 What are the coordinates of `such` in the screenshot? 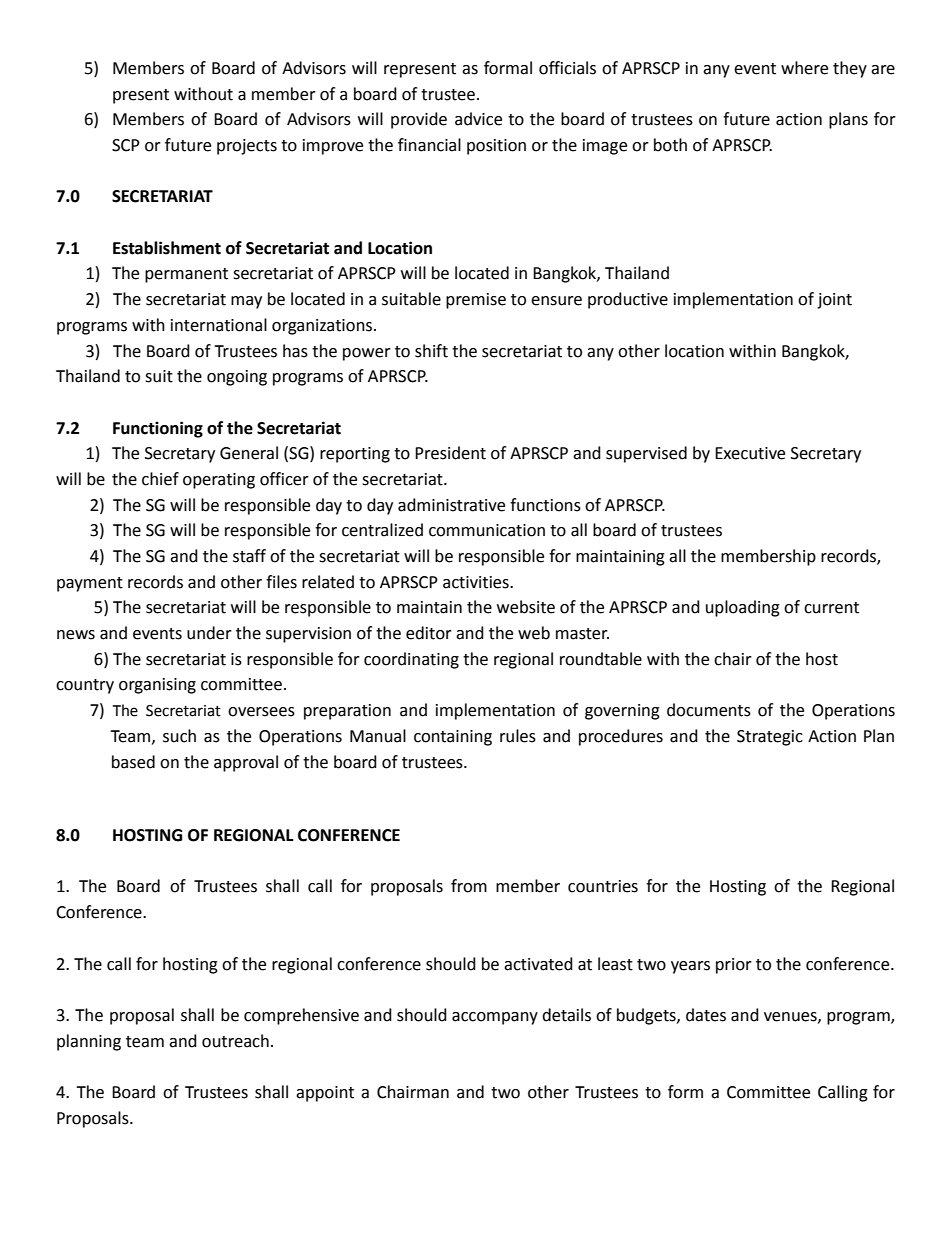 It's located at (179, 736).
